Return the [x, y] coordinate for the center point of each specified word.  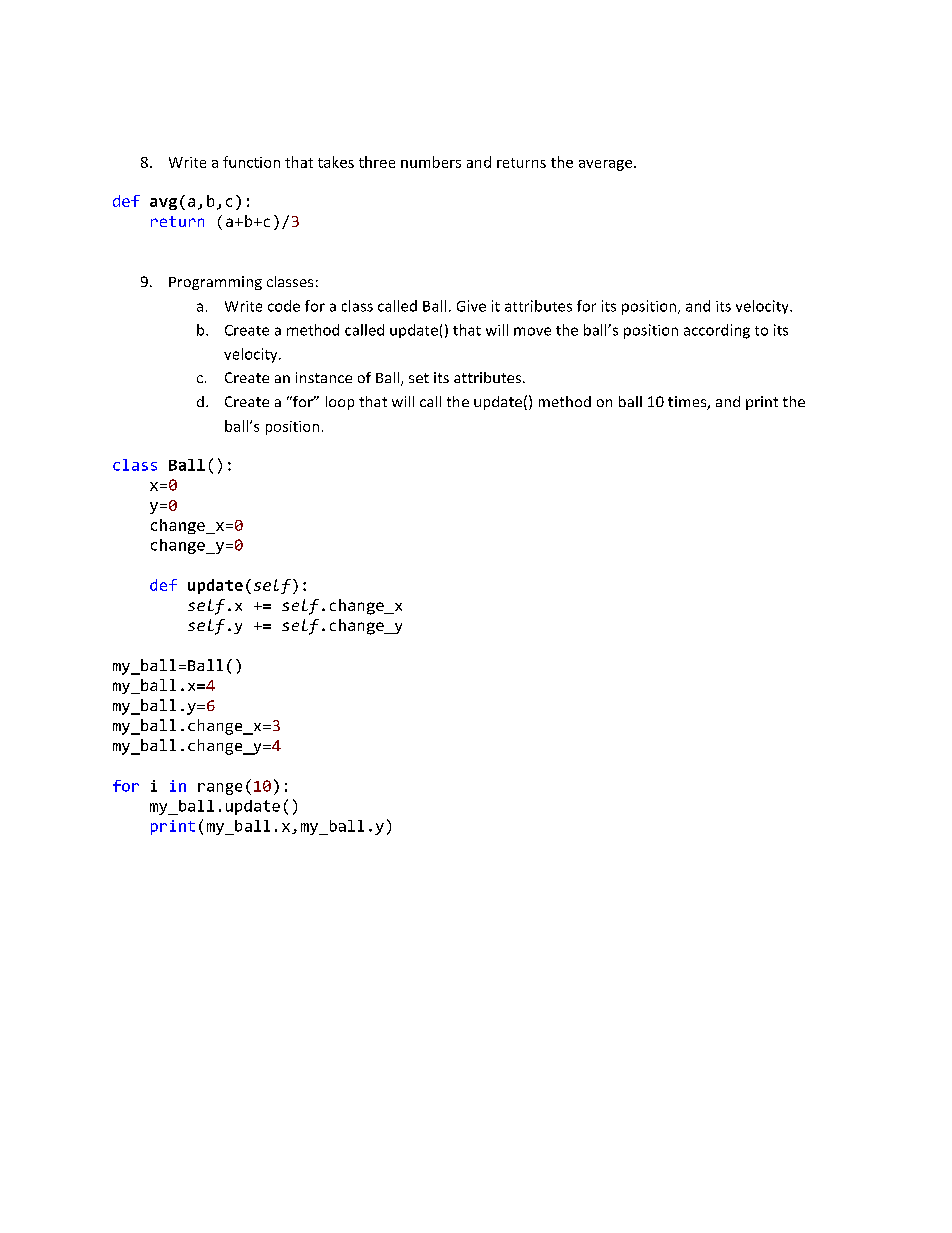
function [251, 162]
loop [340, 403]
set [419, 378]
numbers [431, 162]
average [607, 165]
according [717, 331]
